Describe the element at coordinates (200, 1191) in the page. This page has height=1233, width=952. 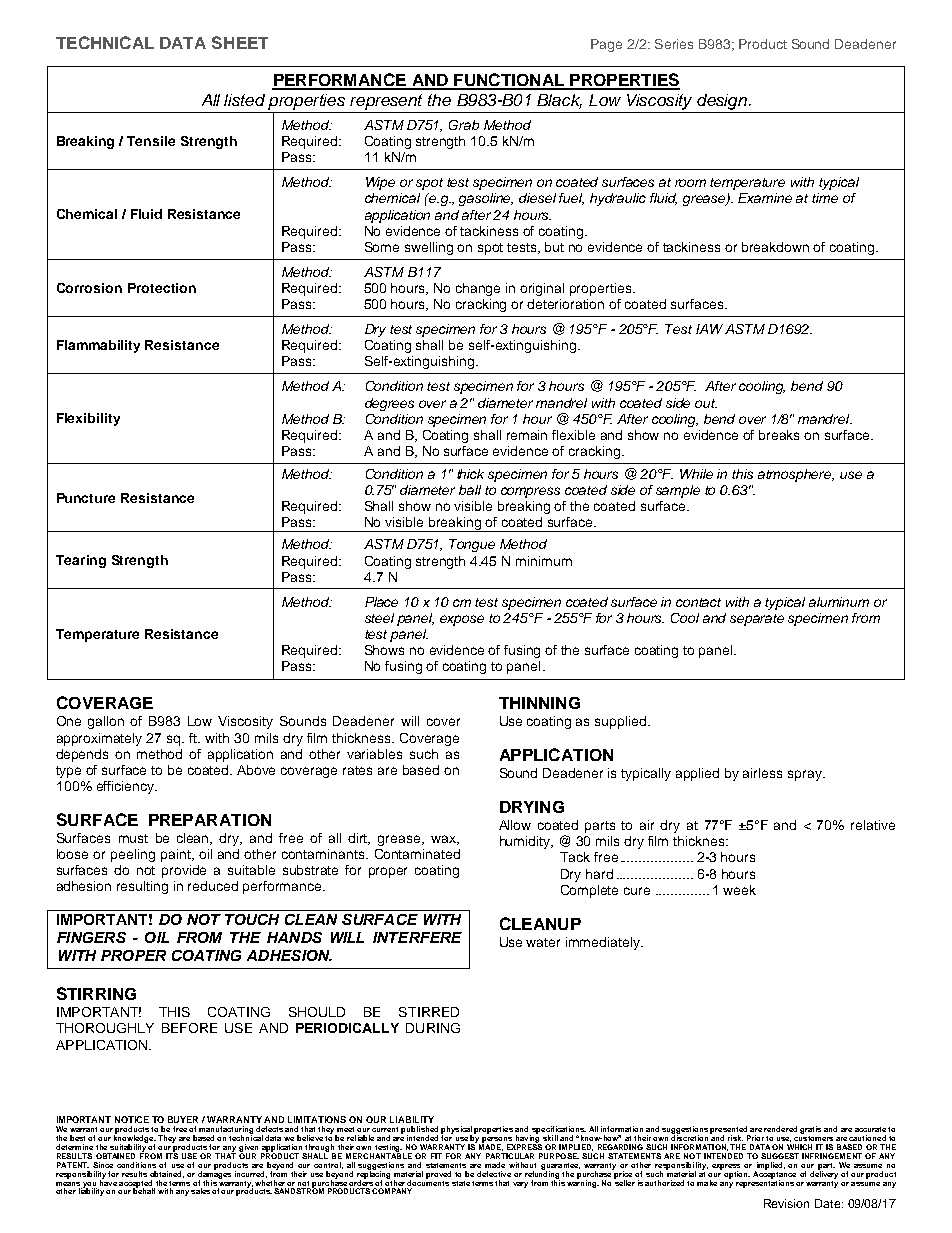
I see `sales` at that location.
